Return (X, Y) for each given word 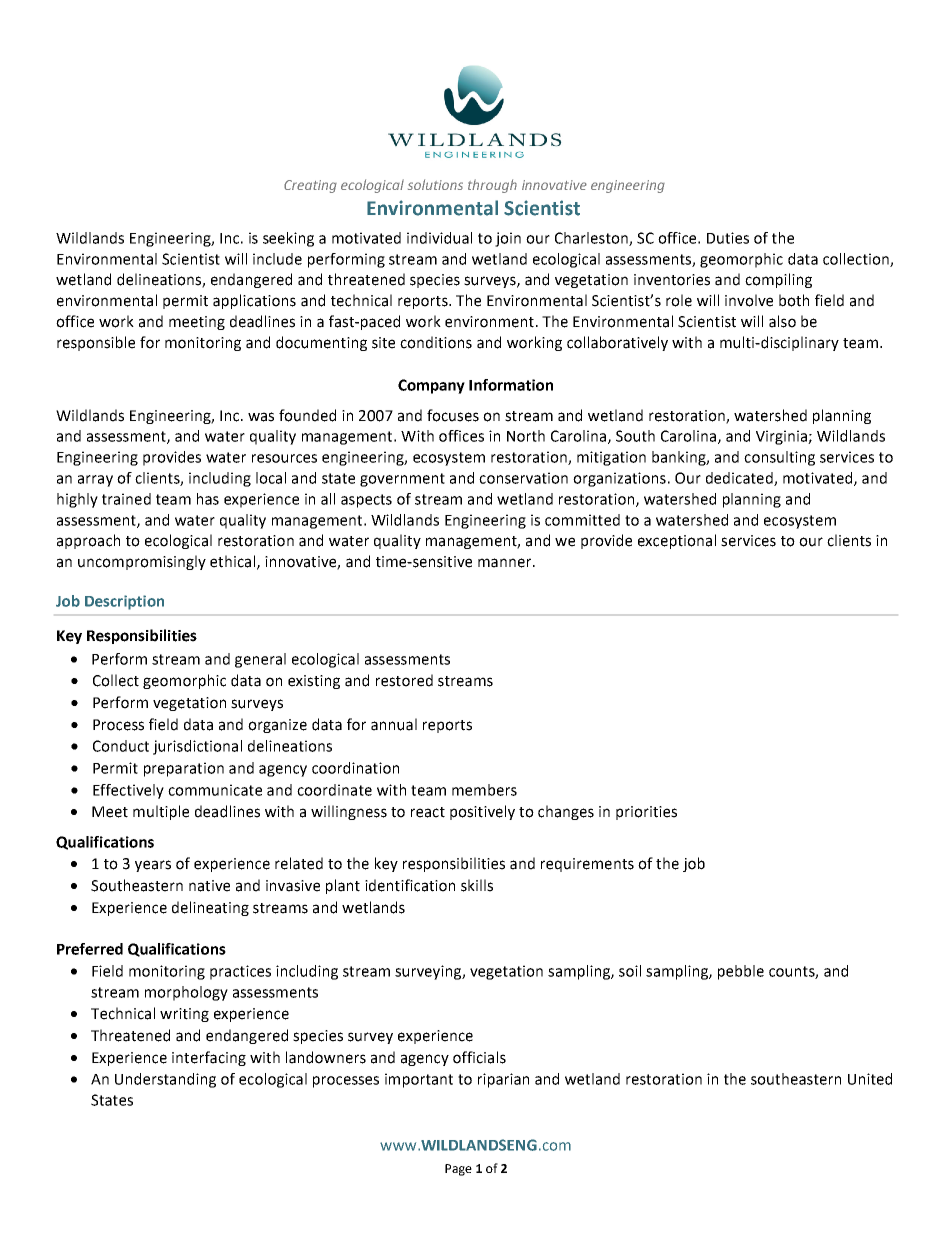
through (492, 186)
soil (630, 971)
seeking (288, 239)
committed (582, 520)
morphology (186, 993)
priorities (646, 813)
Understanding (165, 1080)
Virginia (782, 437)
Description (124, 602)
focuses (453, 415)
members (484, 790)
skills (477, 885)
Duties (728, 238)
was (261, 417)
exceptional (677, 541)
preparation (184, 769)
